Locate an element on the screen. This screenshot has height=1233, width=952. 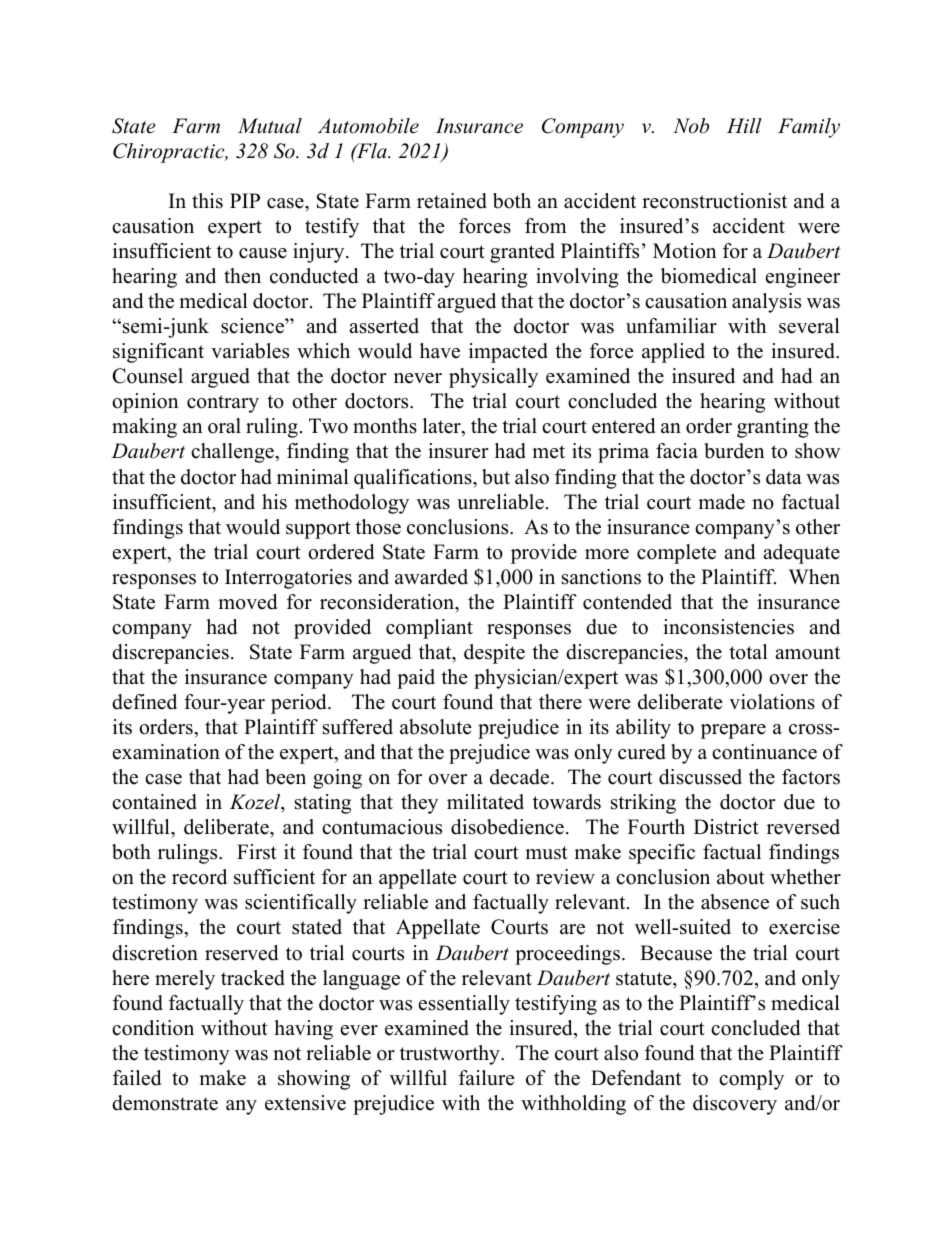
defined is located at coordinates (144, 702).
